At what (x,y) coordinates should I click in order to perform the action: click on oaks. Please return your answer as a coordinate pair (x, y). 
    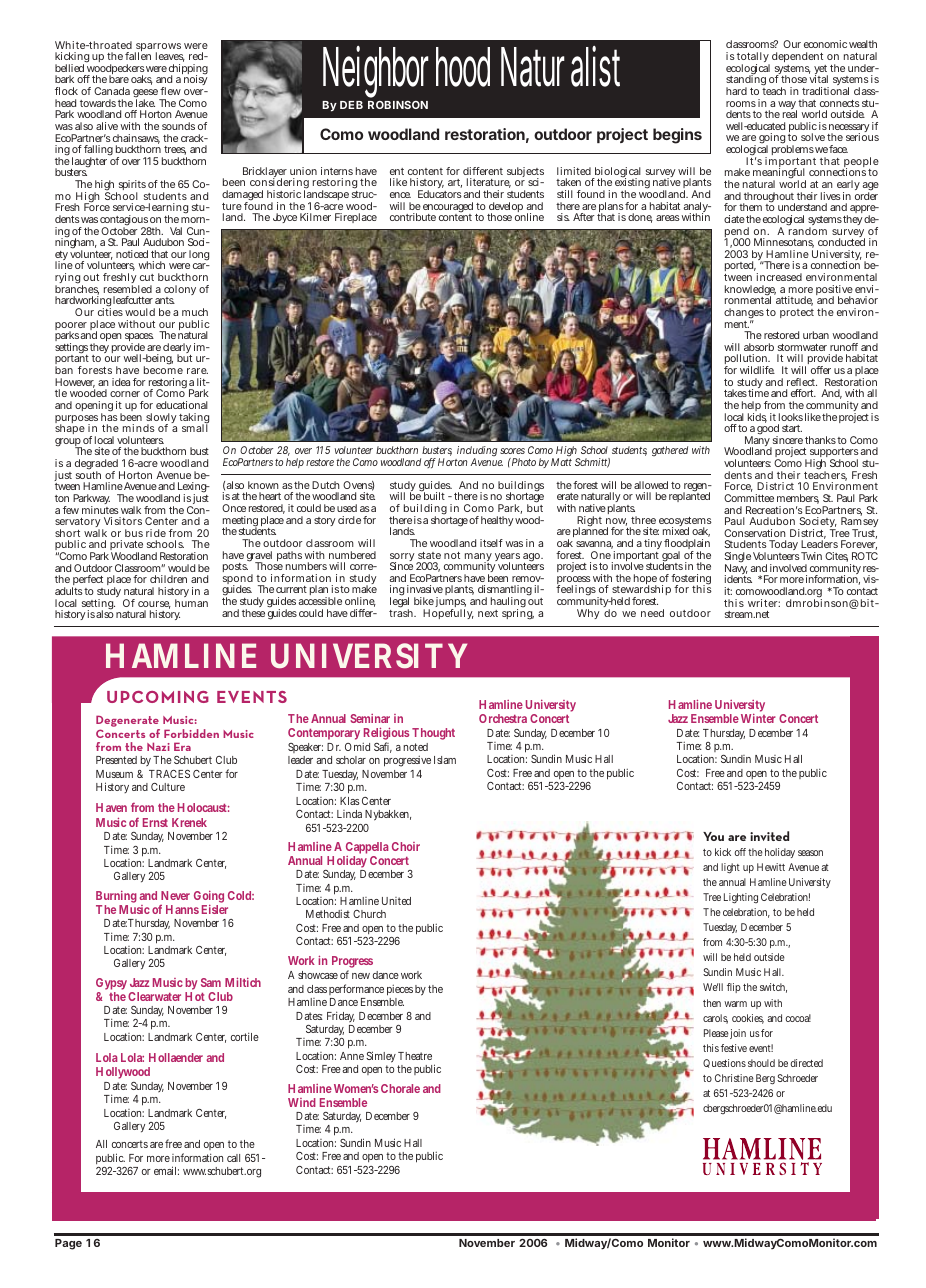
    Looking at the image, I should click on (142, 80).
